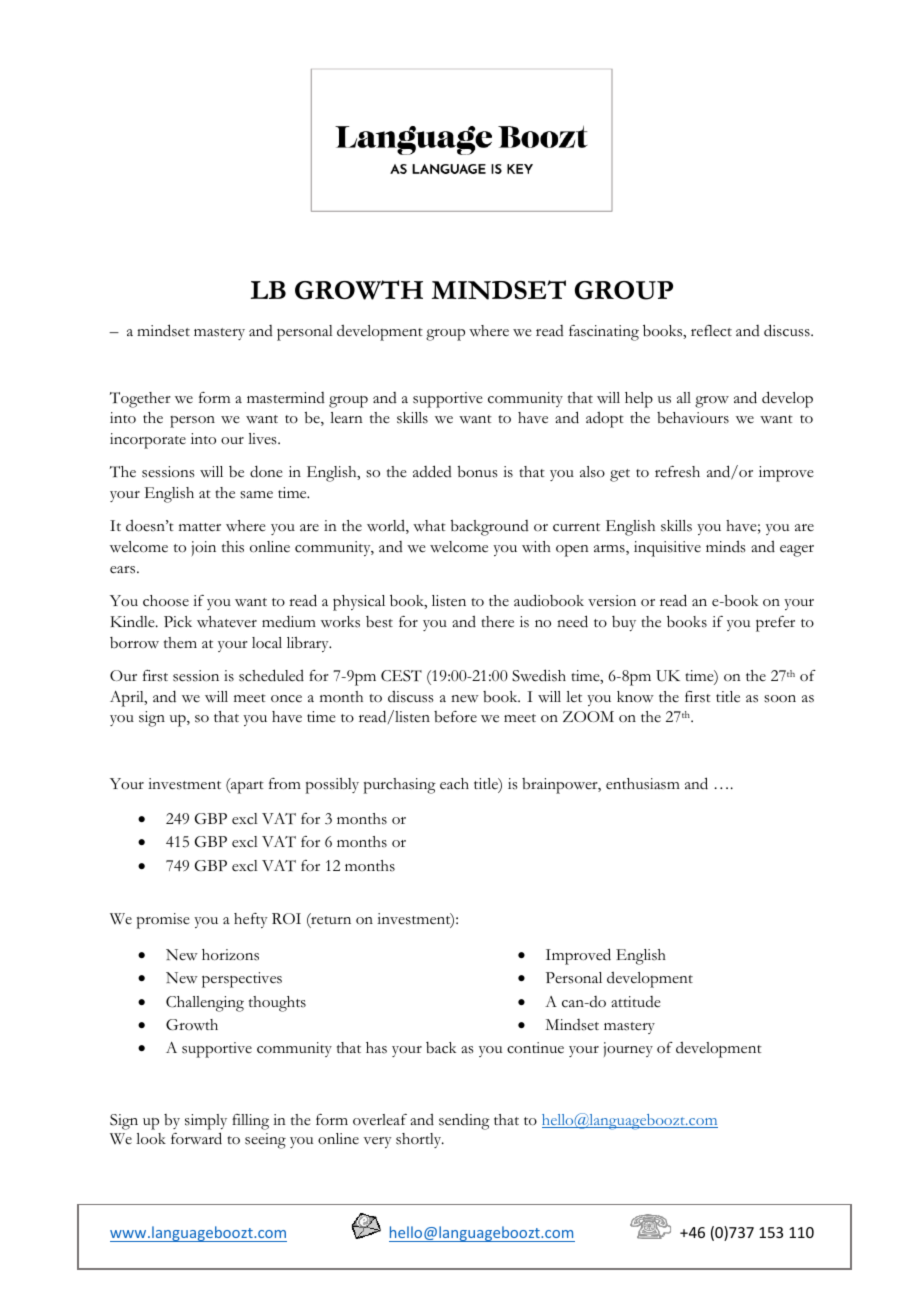 The image size is (924, 1308). Describe the element at coordinates (604, 333) in the image. I see `fascinating` at that location.
